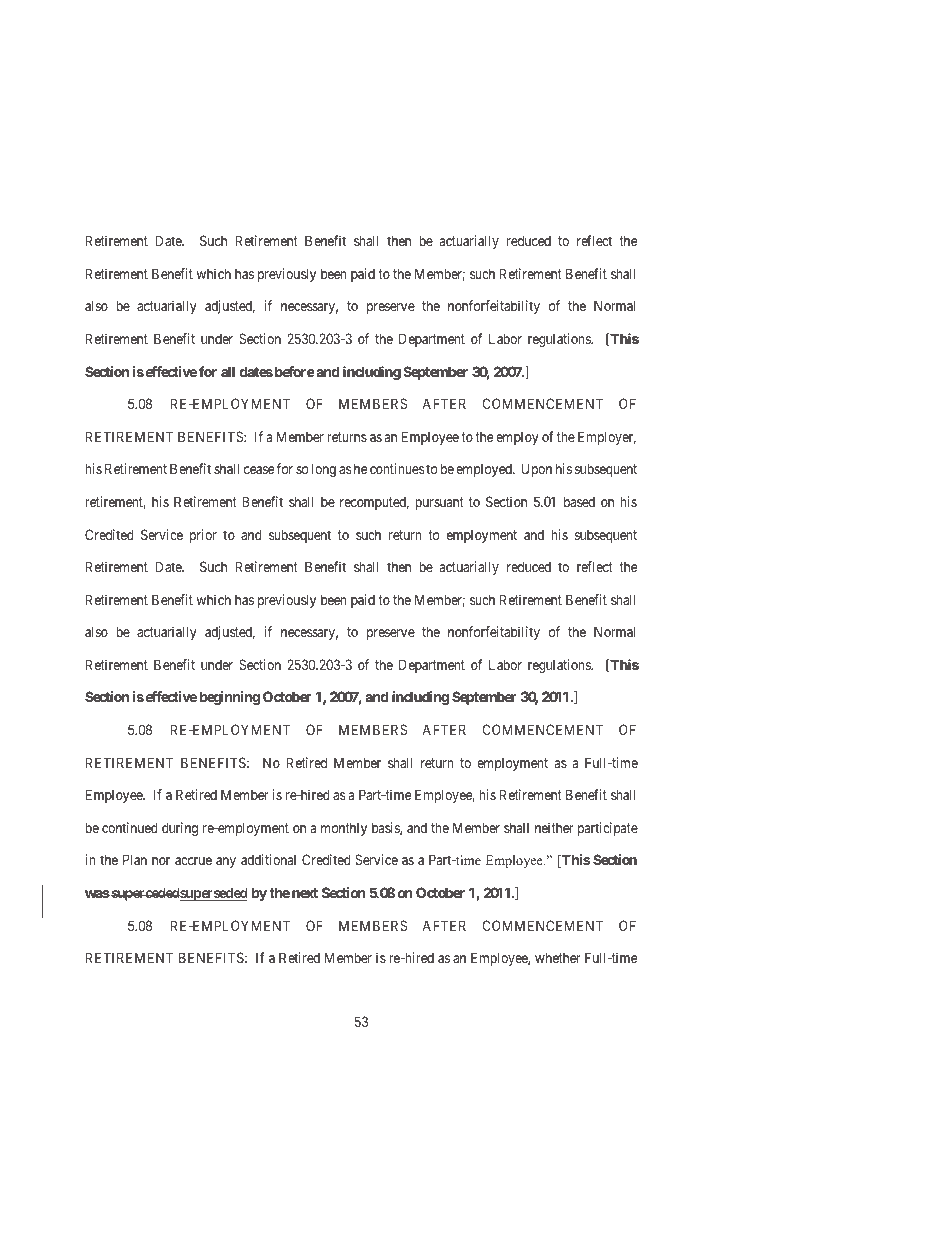  Describe the element at coordinates (203, 536) in the screenshot. I see `prior` at that location.
